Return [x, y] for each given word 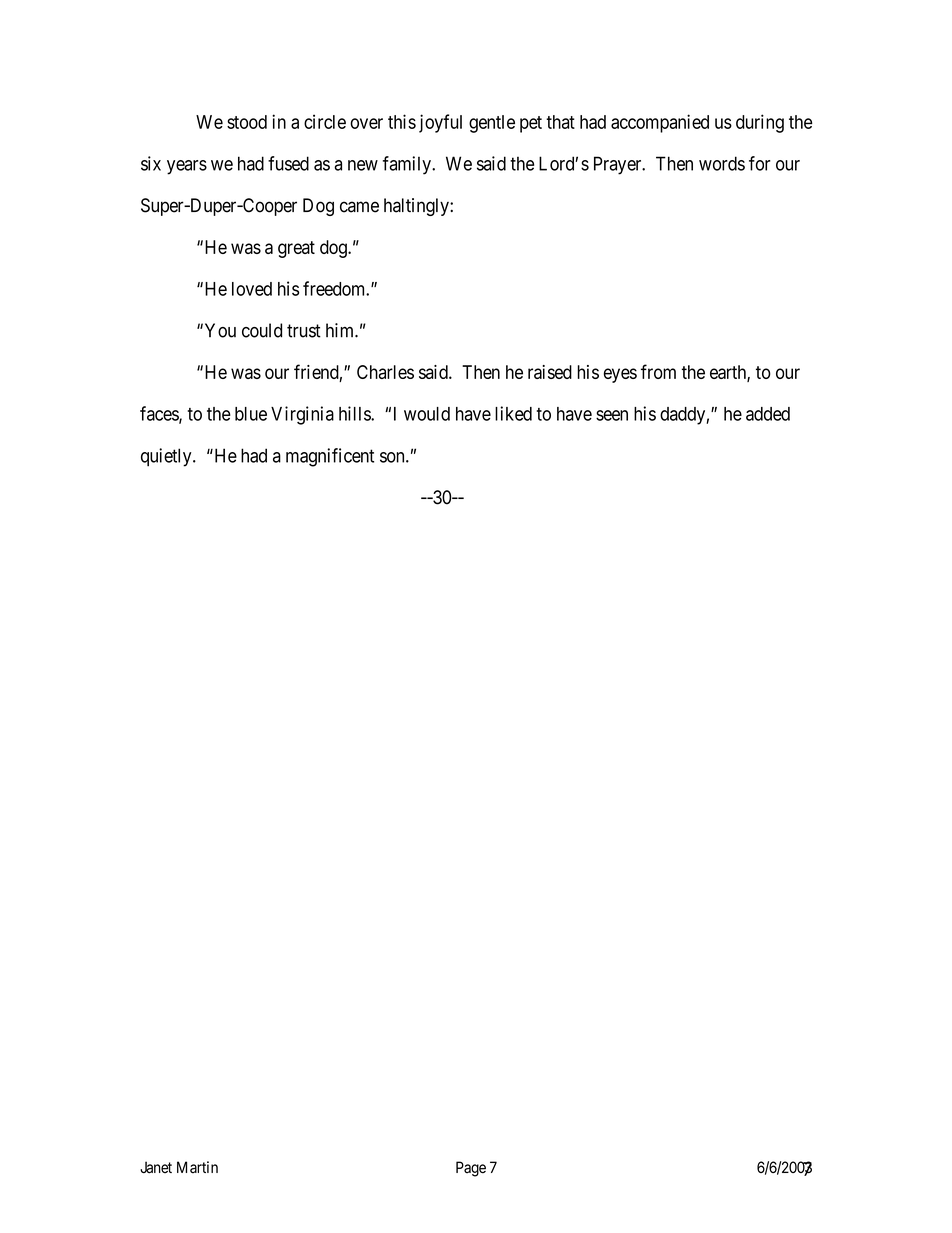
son [393, 457]
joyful [440, 123]
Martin [197, 1167]
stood [247, 122]
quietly [167, 457]
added [768, 414]
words [722, 163]
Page [471, 1169]
